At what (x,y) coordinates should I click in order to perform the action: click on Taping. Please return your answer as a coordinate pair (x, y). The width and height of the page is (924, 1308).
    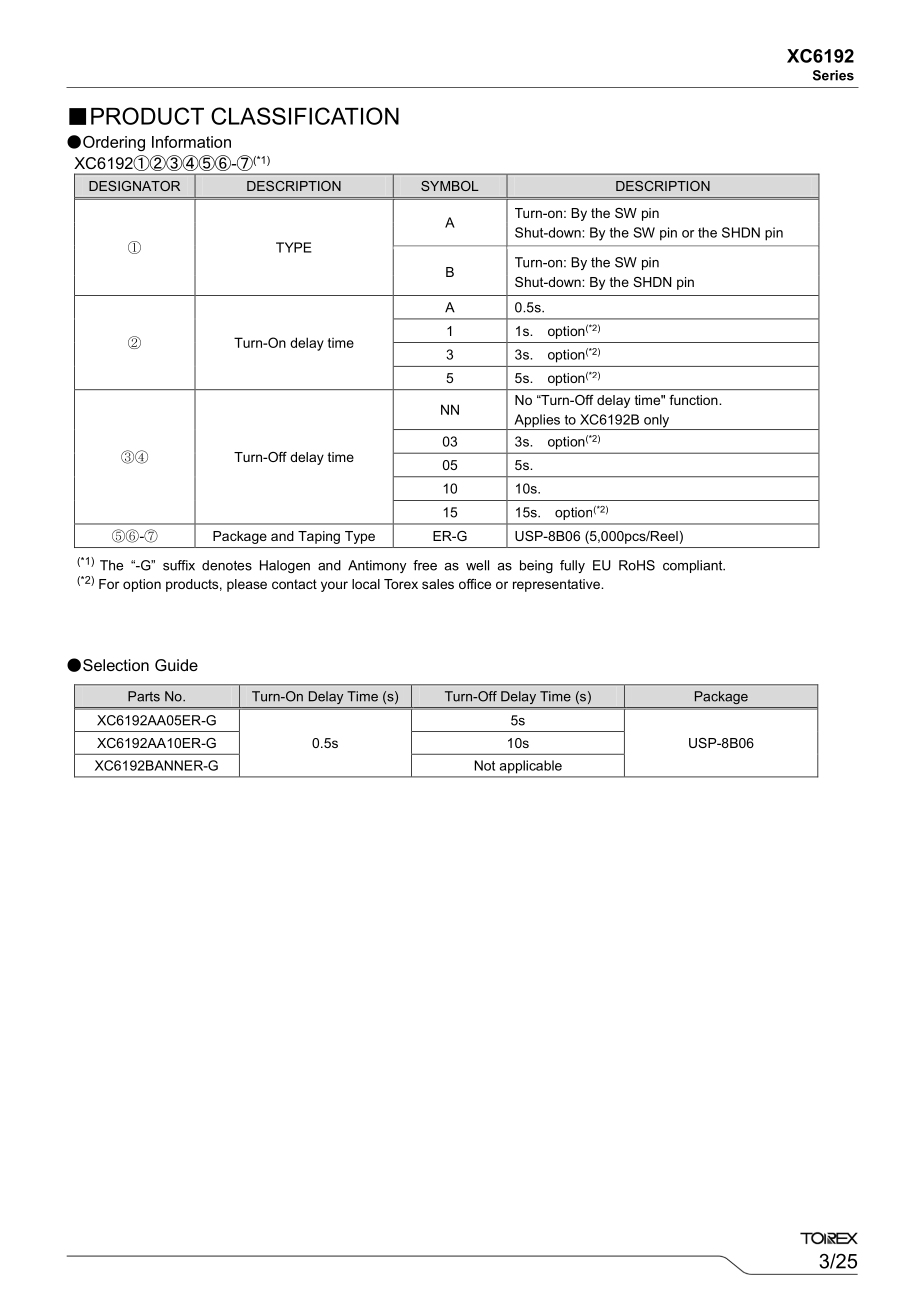
    Looking at the image, I should click on (319, 537).
